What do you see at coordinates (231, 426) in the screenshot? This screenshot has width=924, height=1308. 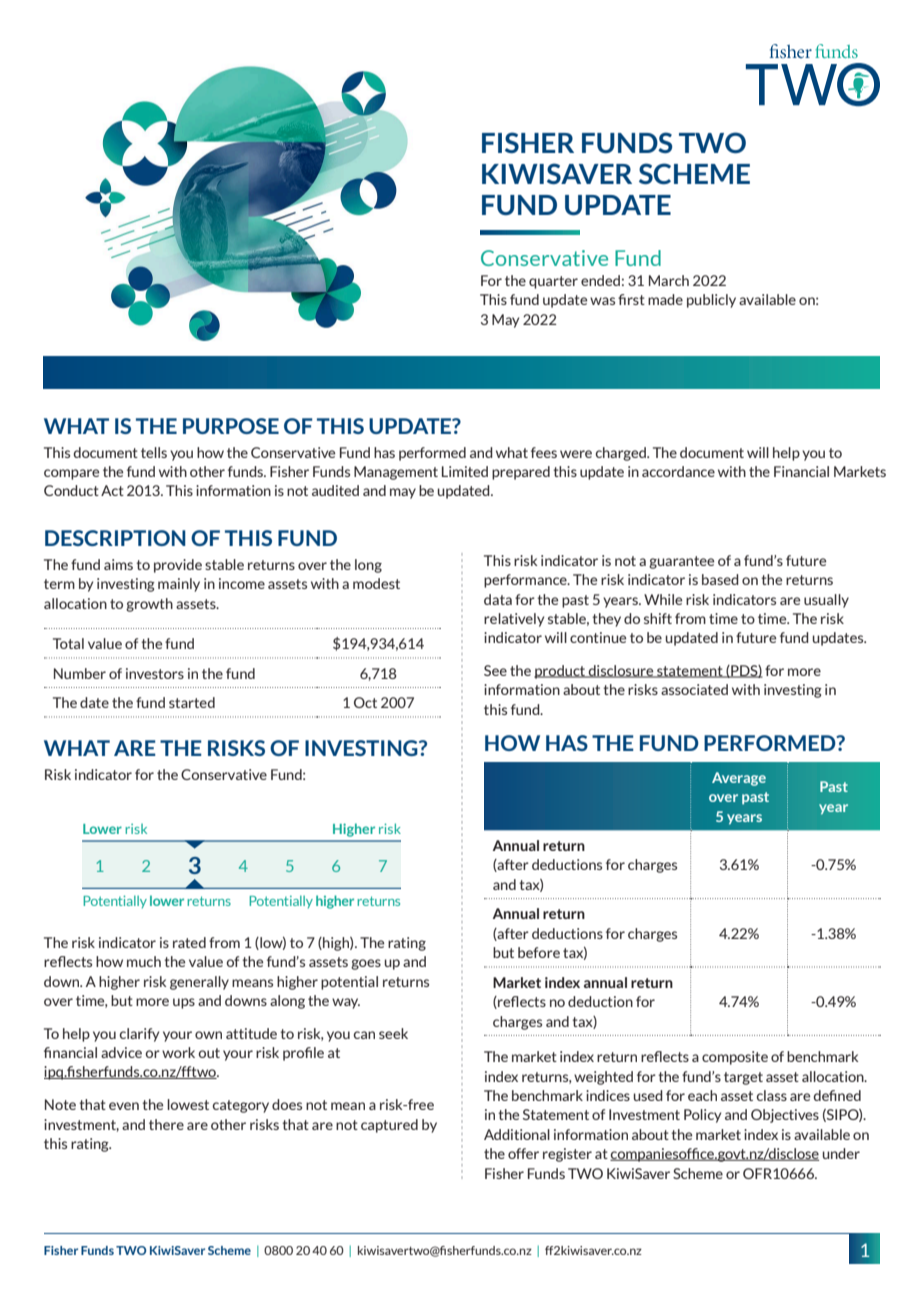 I see `PURPOSE` at bounding box center [231, 426].
